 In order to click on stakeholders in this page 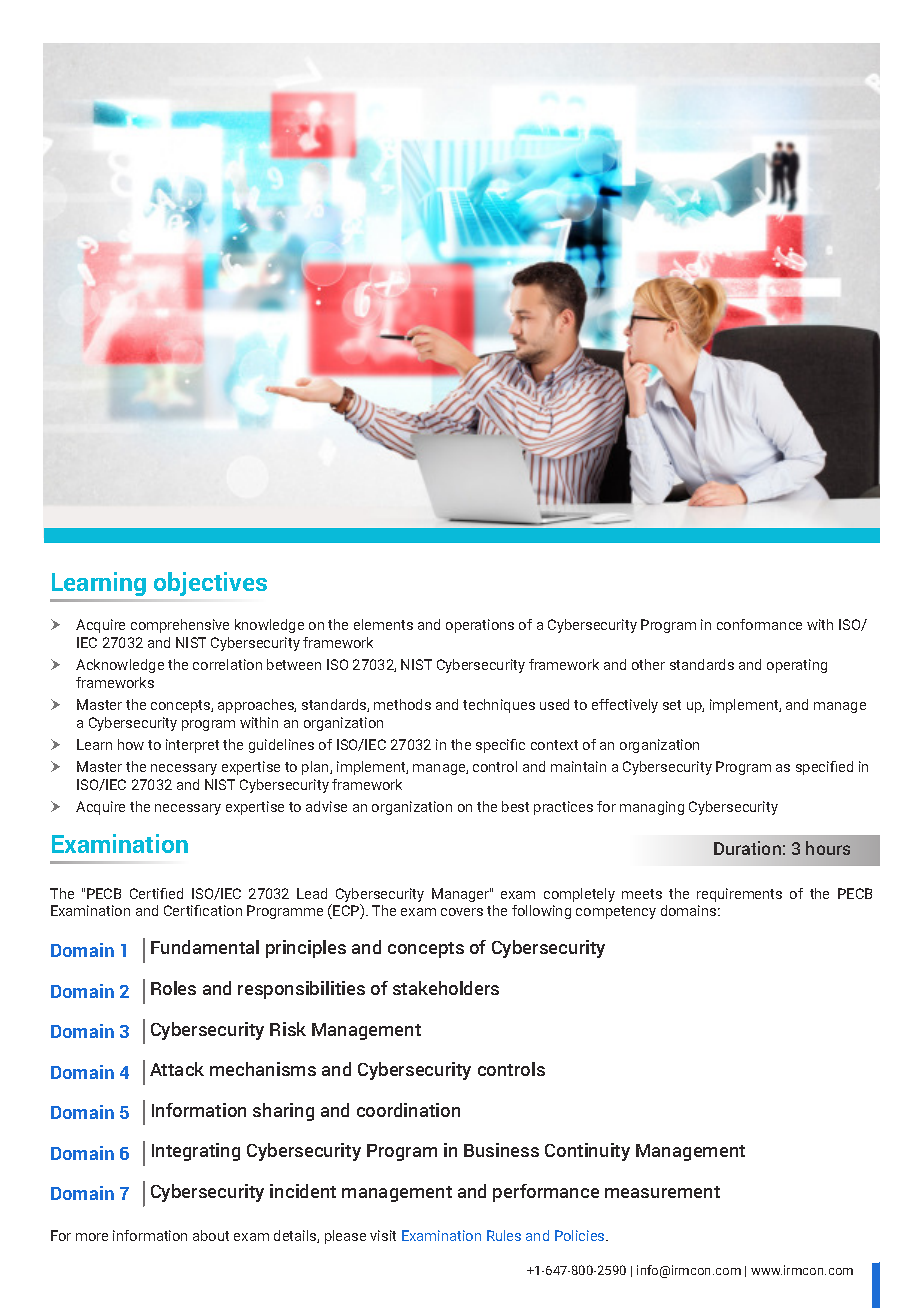, I will do `click(446, 988)`.
